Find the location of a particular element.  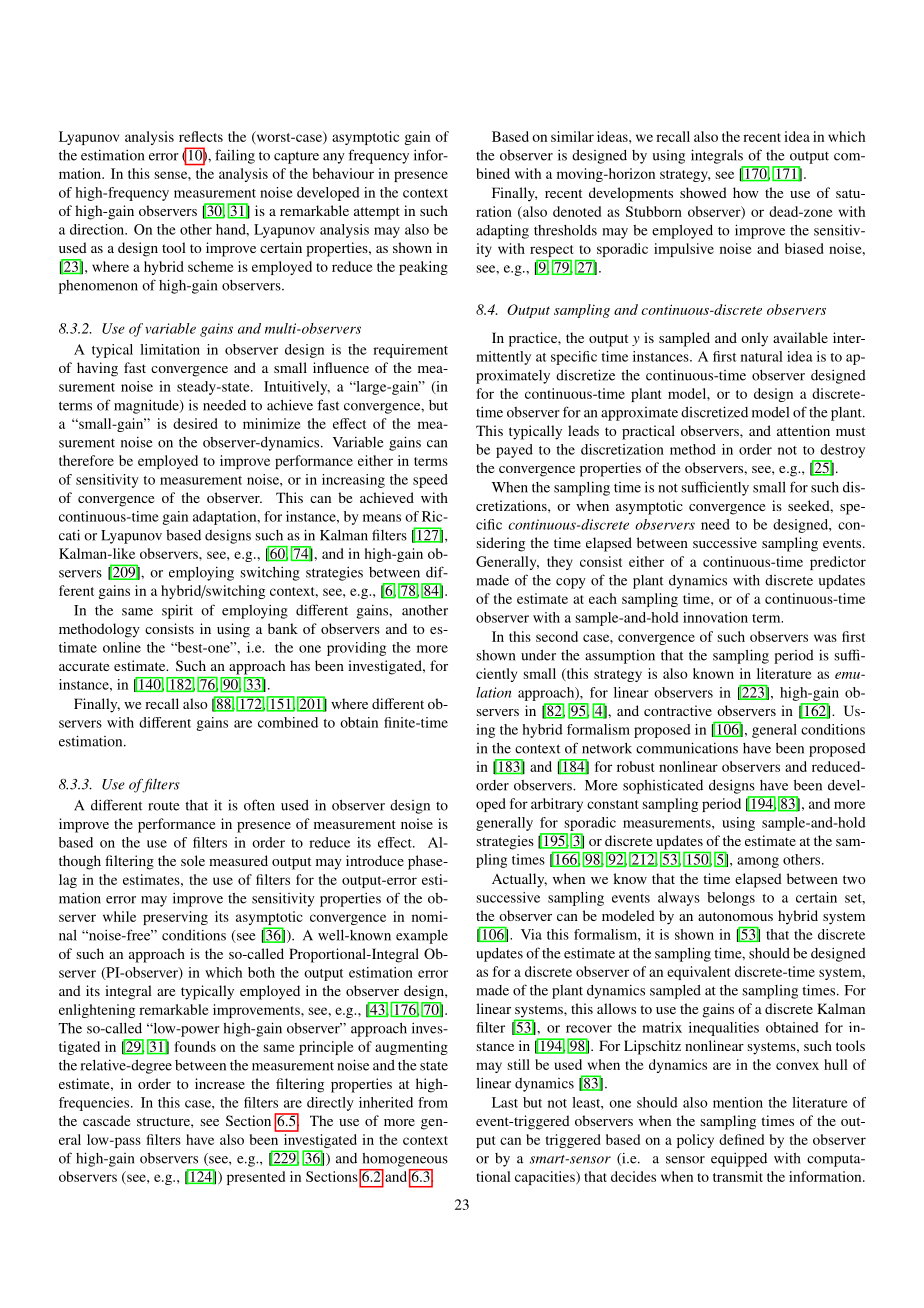

preserving is located at coordinates (175, 918).
